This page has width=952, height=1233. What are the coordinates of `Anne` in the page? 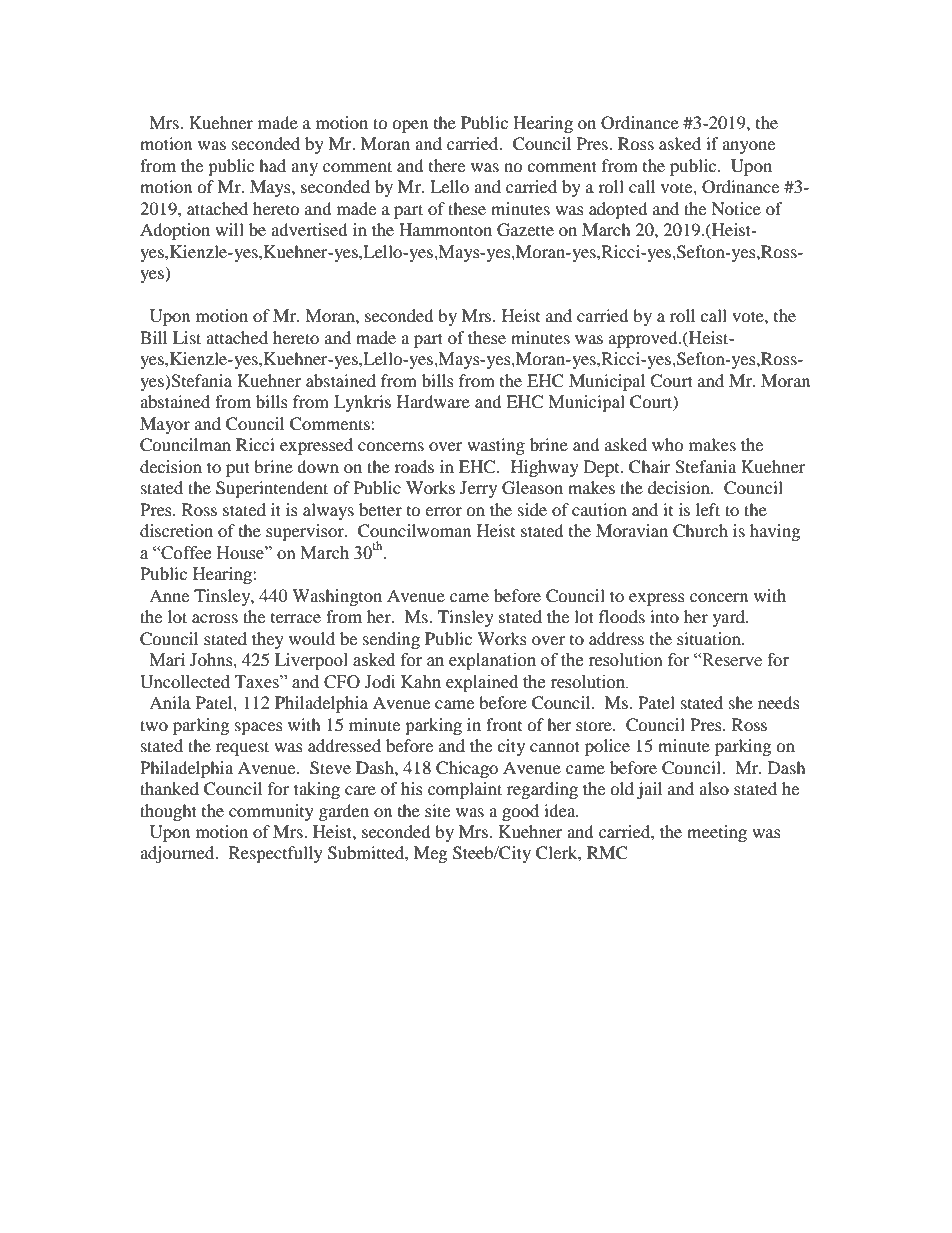 It's located at (169, 595).
